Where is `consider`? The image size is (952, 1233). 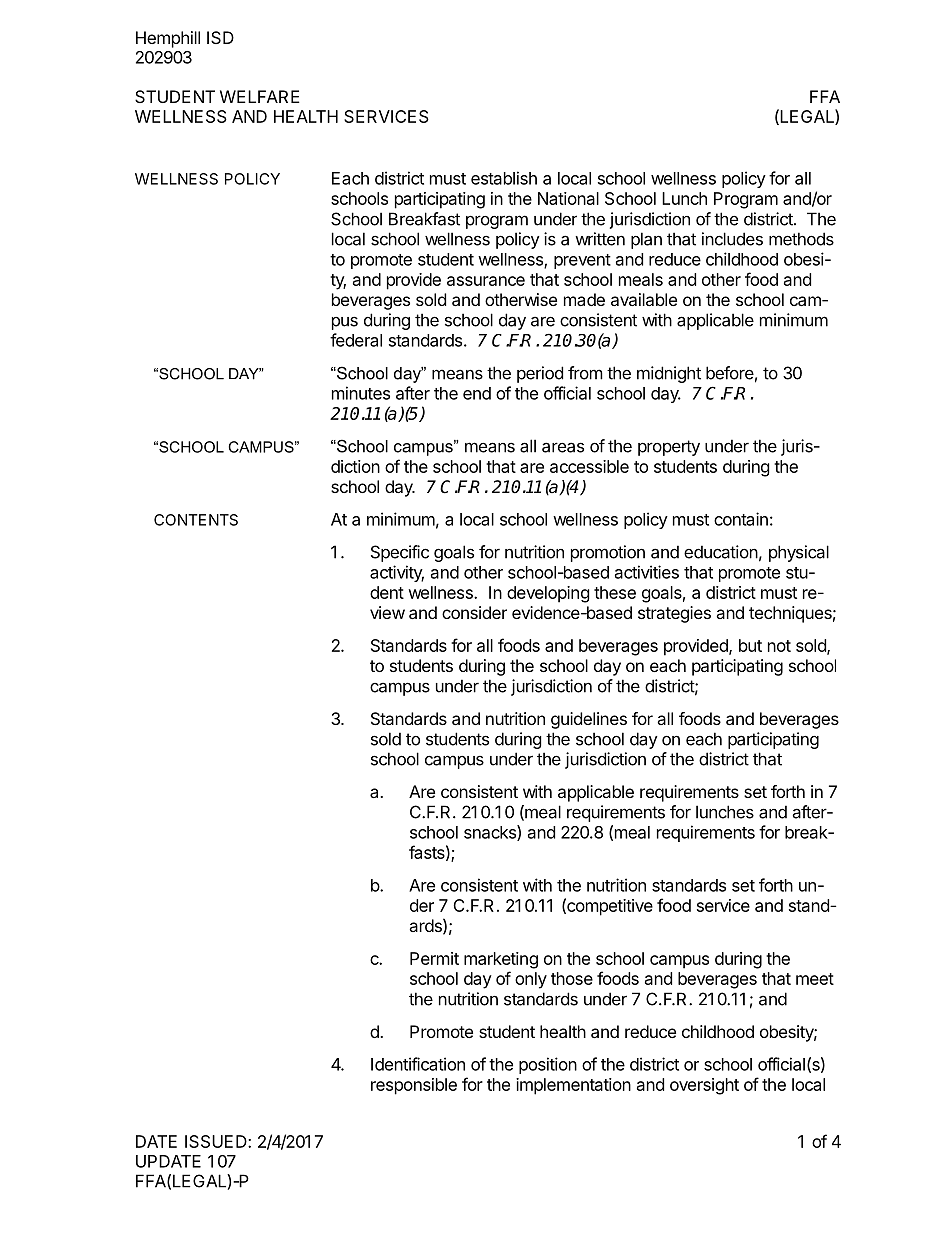
consider is located at coordinates (474, 612).
